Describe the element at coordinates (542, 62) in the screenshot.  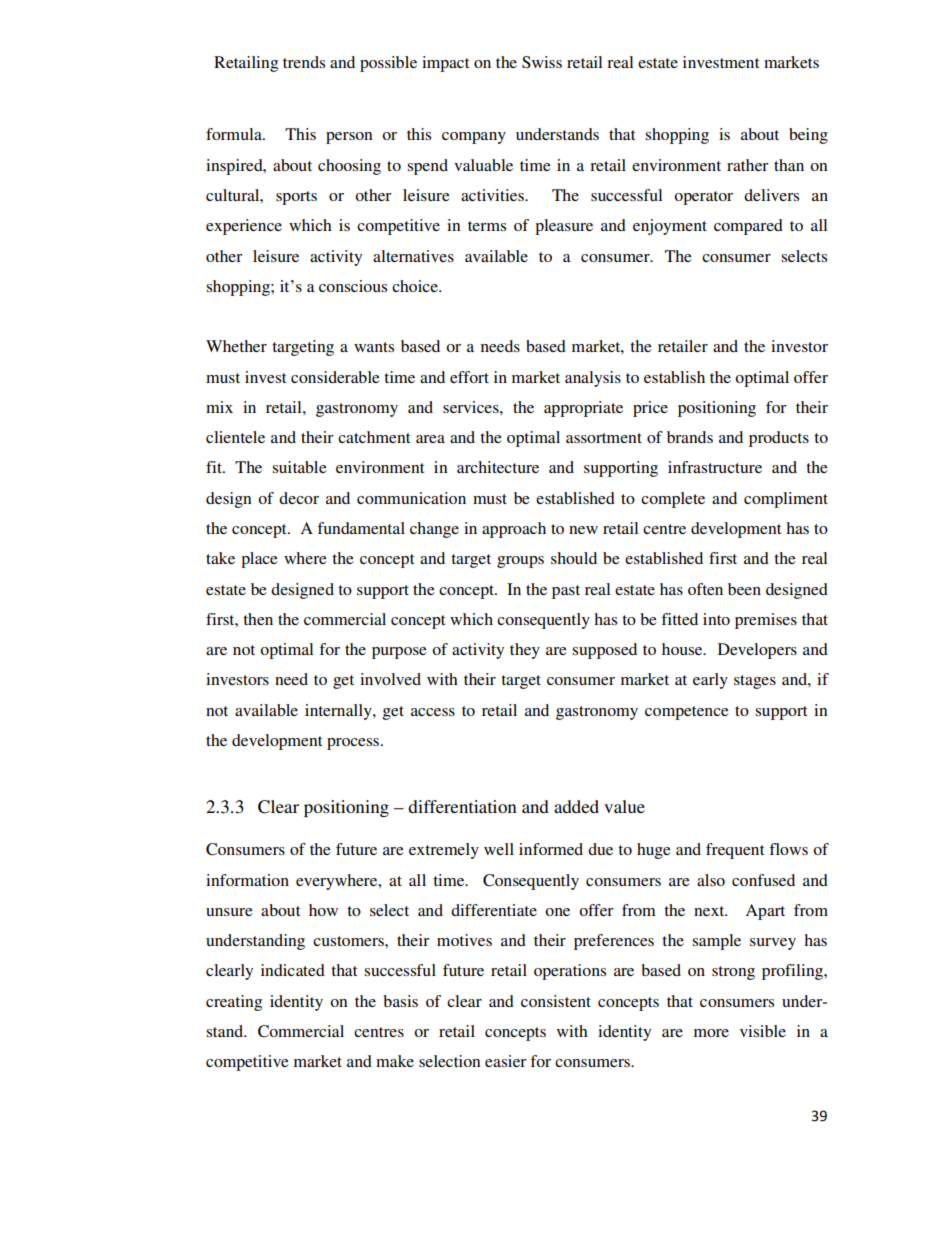
I see `Swiss` at that location.
